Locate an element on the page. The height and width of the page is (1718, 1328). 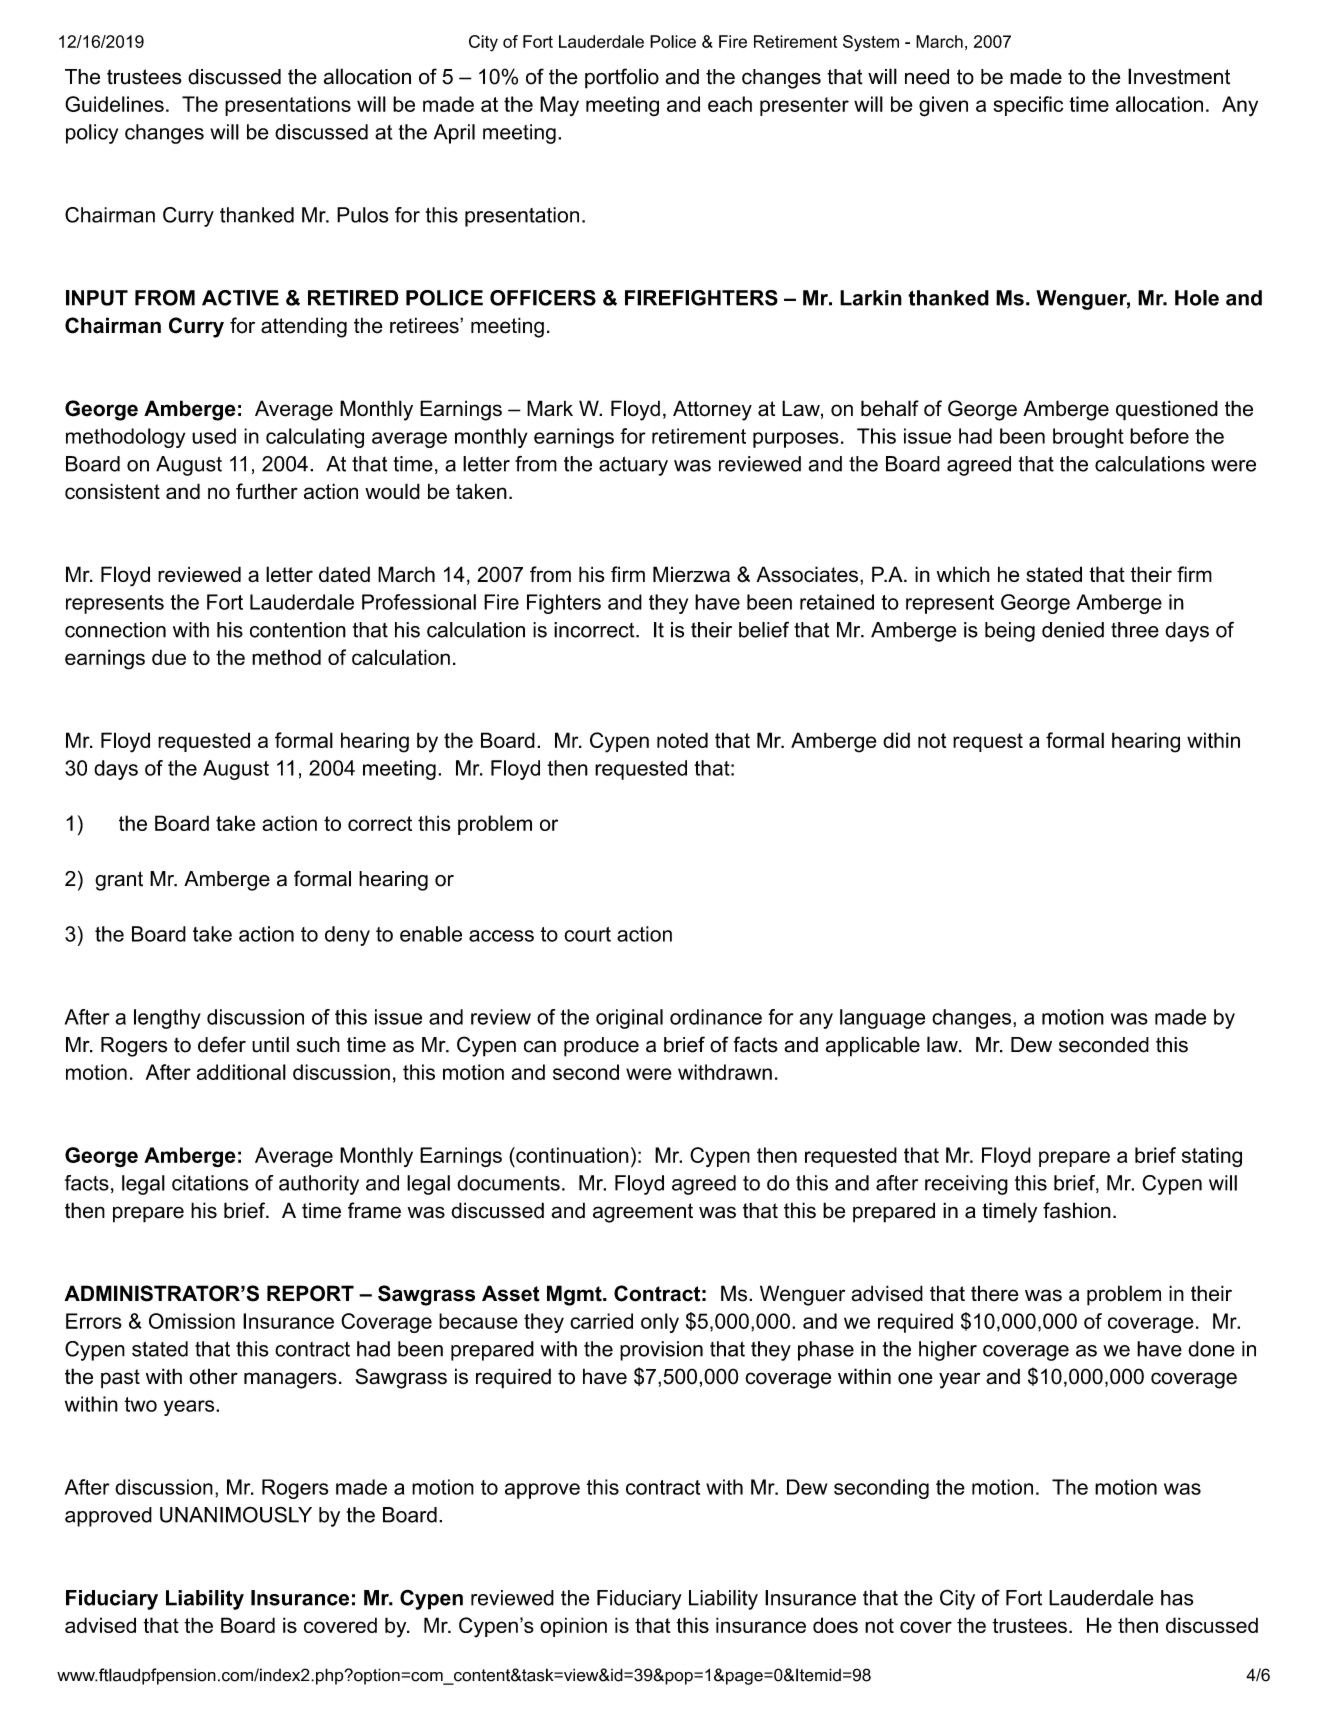
language is located at coordinates (882, 1019).
